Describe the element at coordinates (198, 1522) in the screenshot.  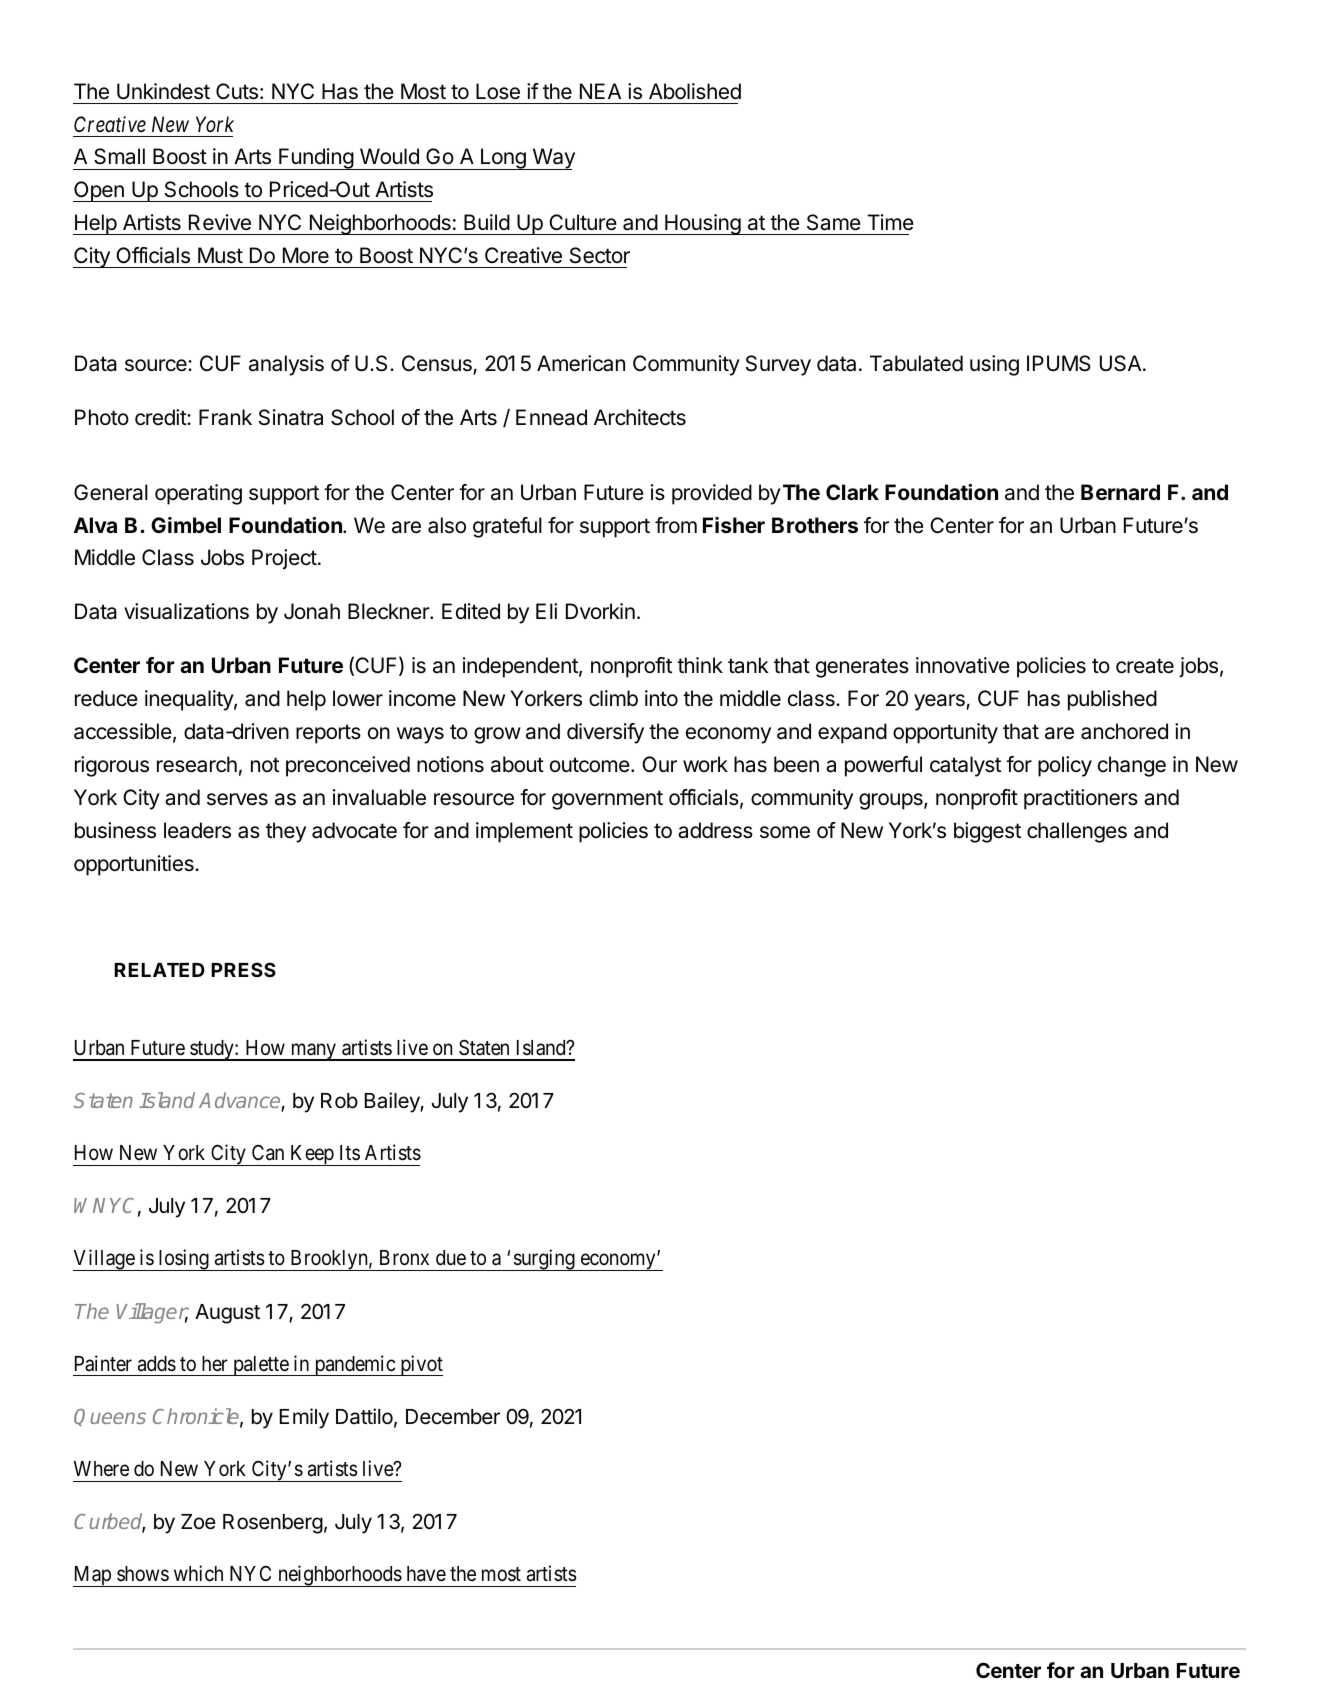
I see `Zoe` at that location.
